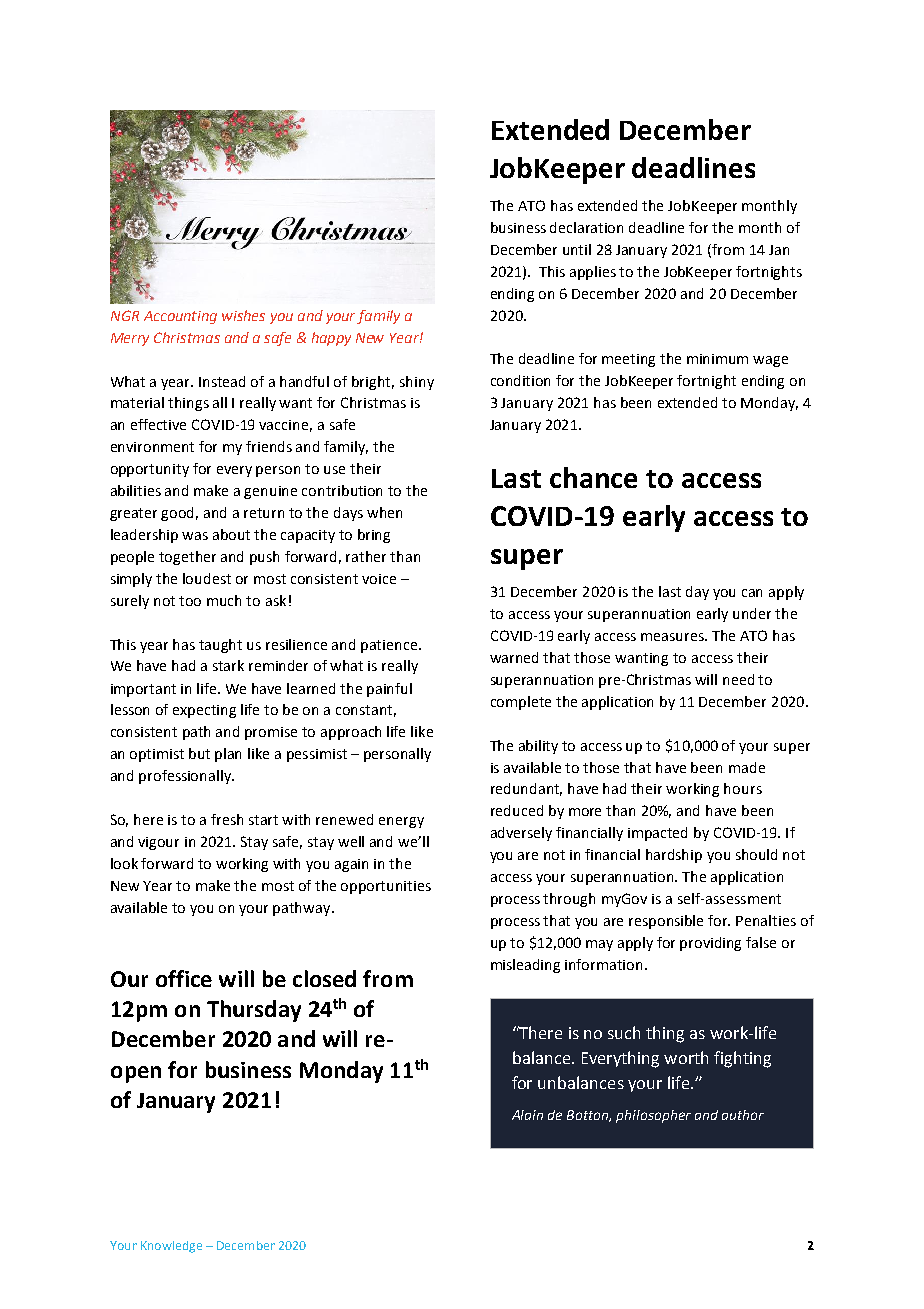 Image resolution: width=924 pixels, height=1309 pixels. Describe the element at coordinates (171, 1247) in the screenshot. I see `Knowledge` at that location.
